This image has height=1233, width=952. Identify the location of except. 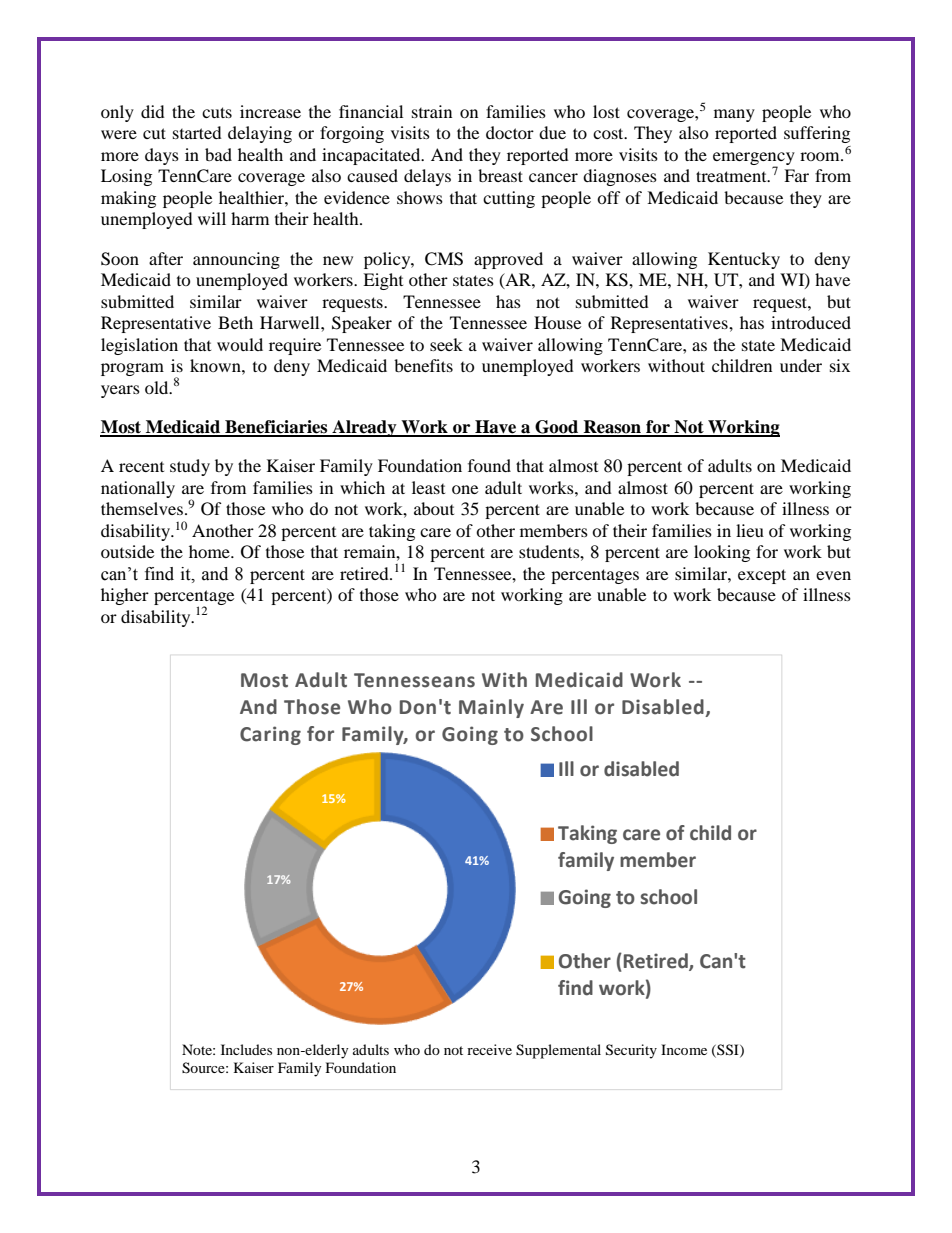
(762, 576).
